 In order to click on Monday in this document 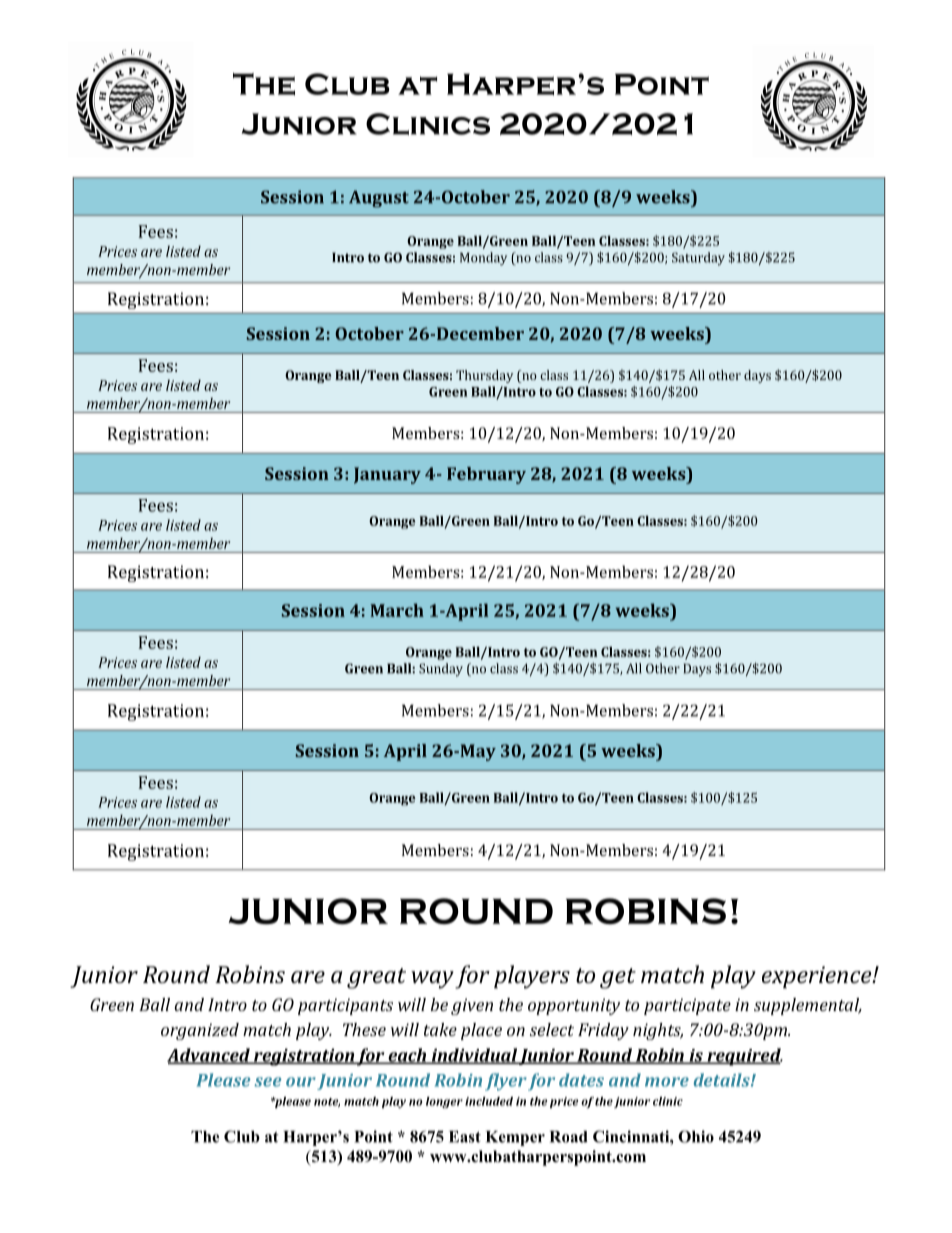, I will do `click(483, 259)`.
